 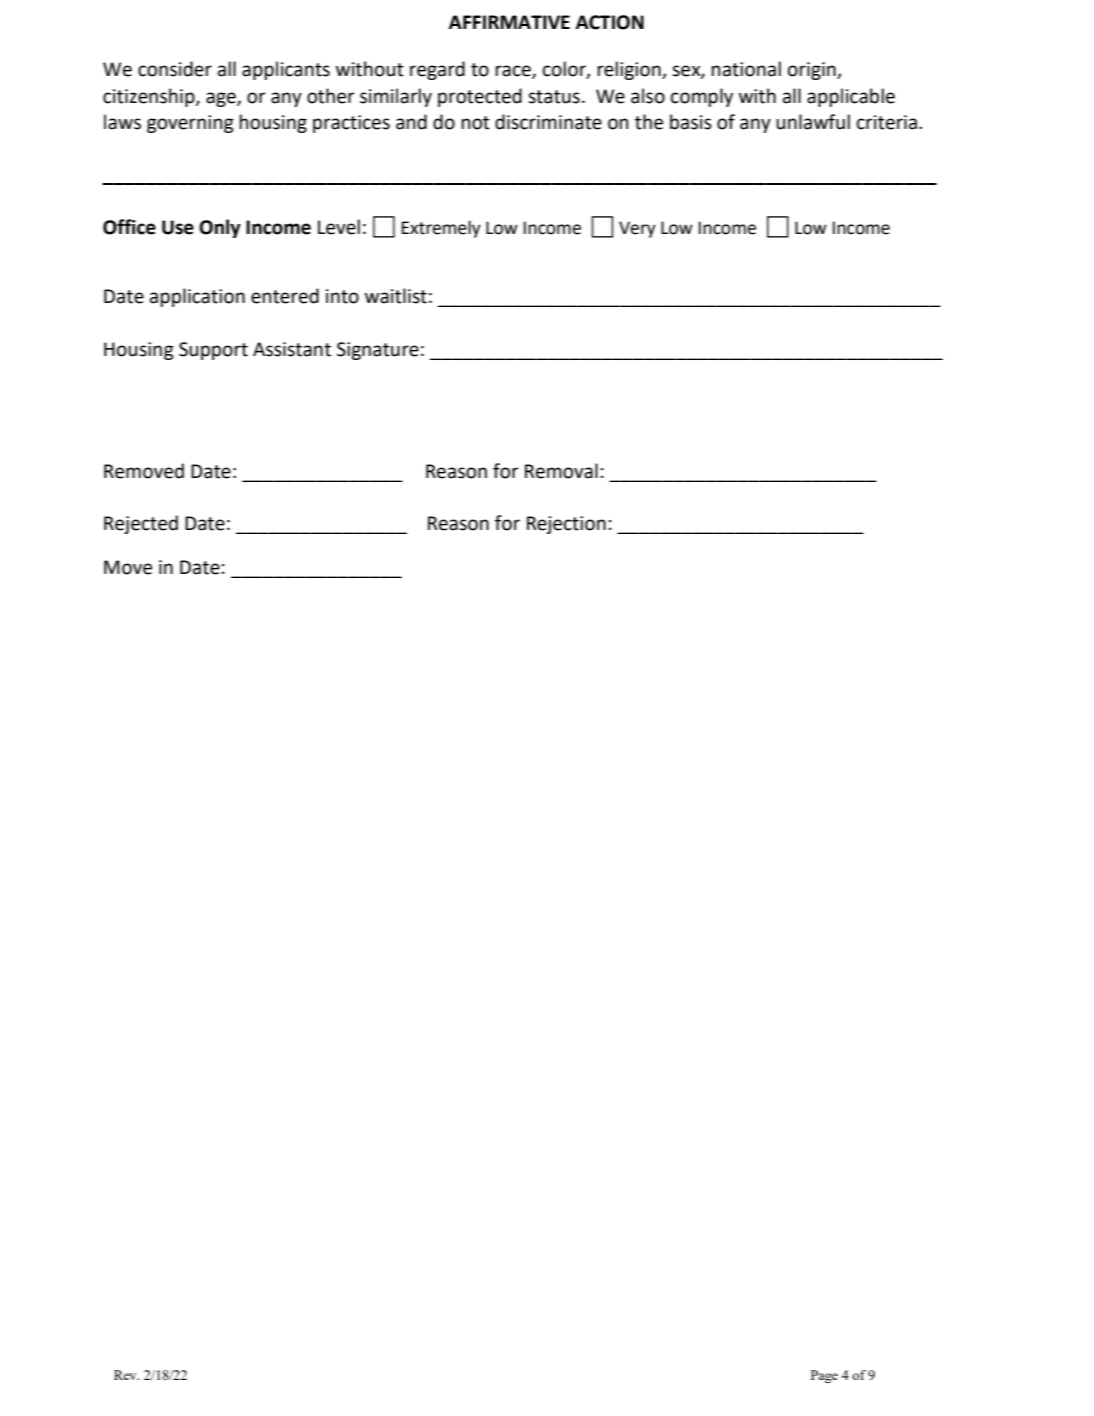 What do you see at coordinates (292, 349) in the page?
I see `Assistant` at bounding box center [292, 349].
